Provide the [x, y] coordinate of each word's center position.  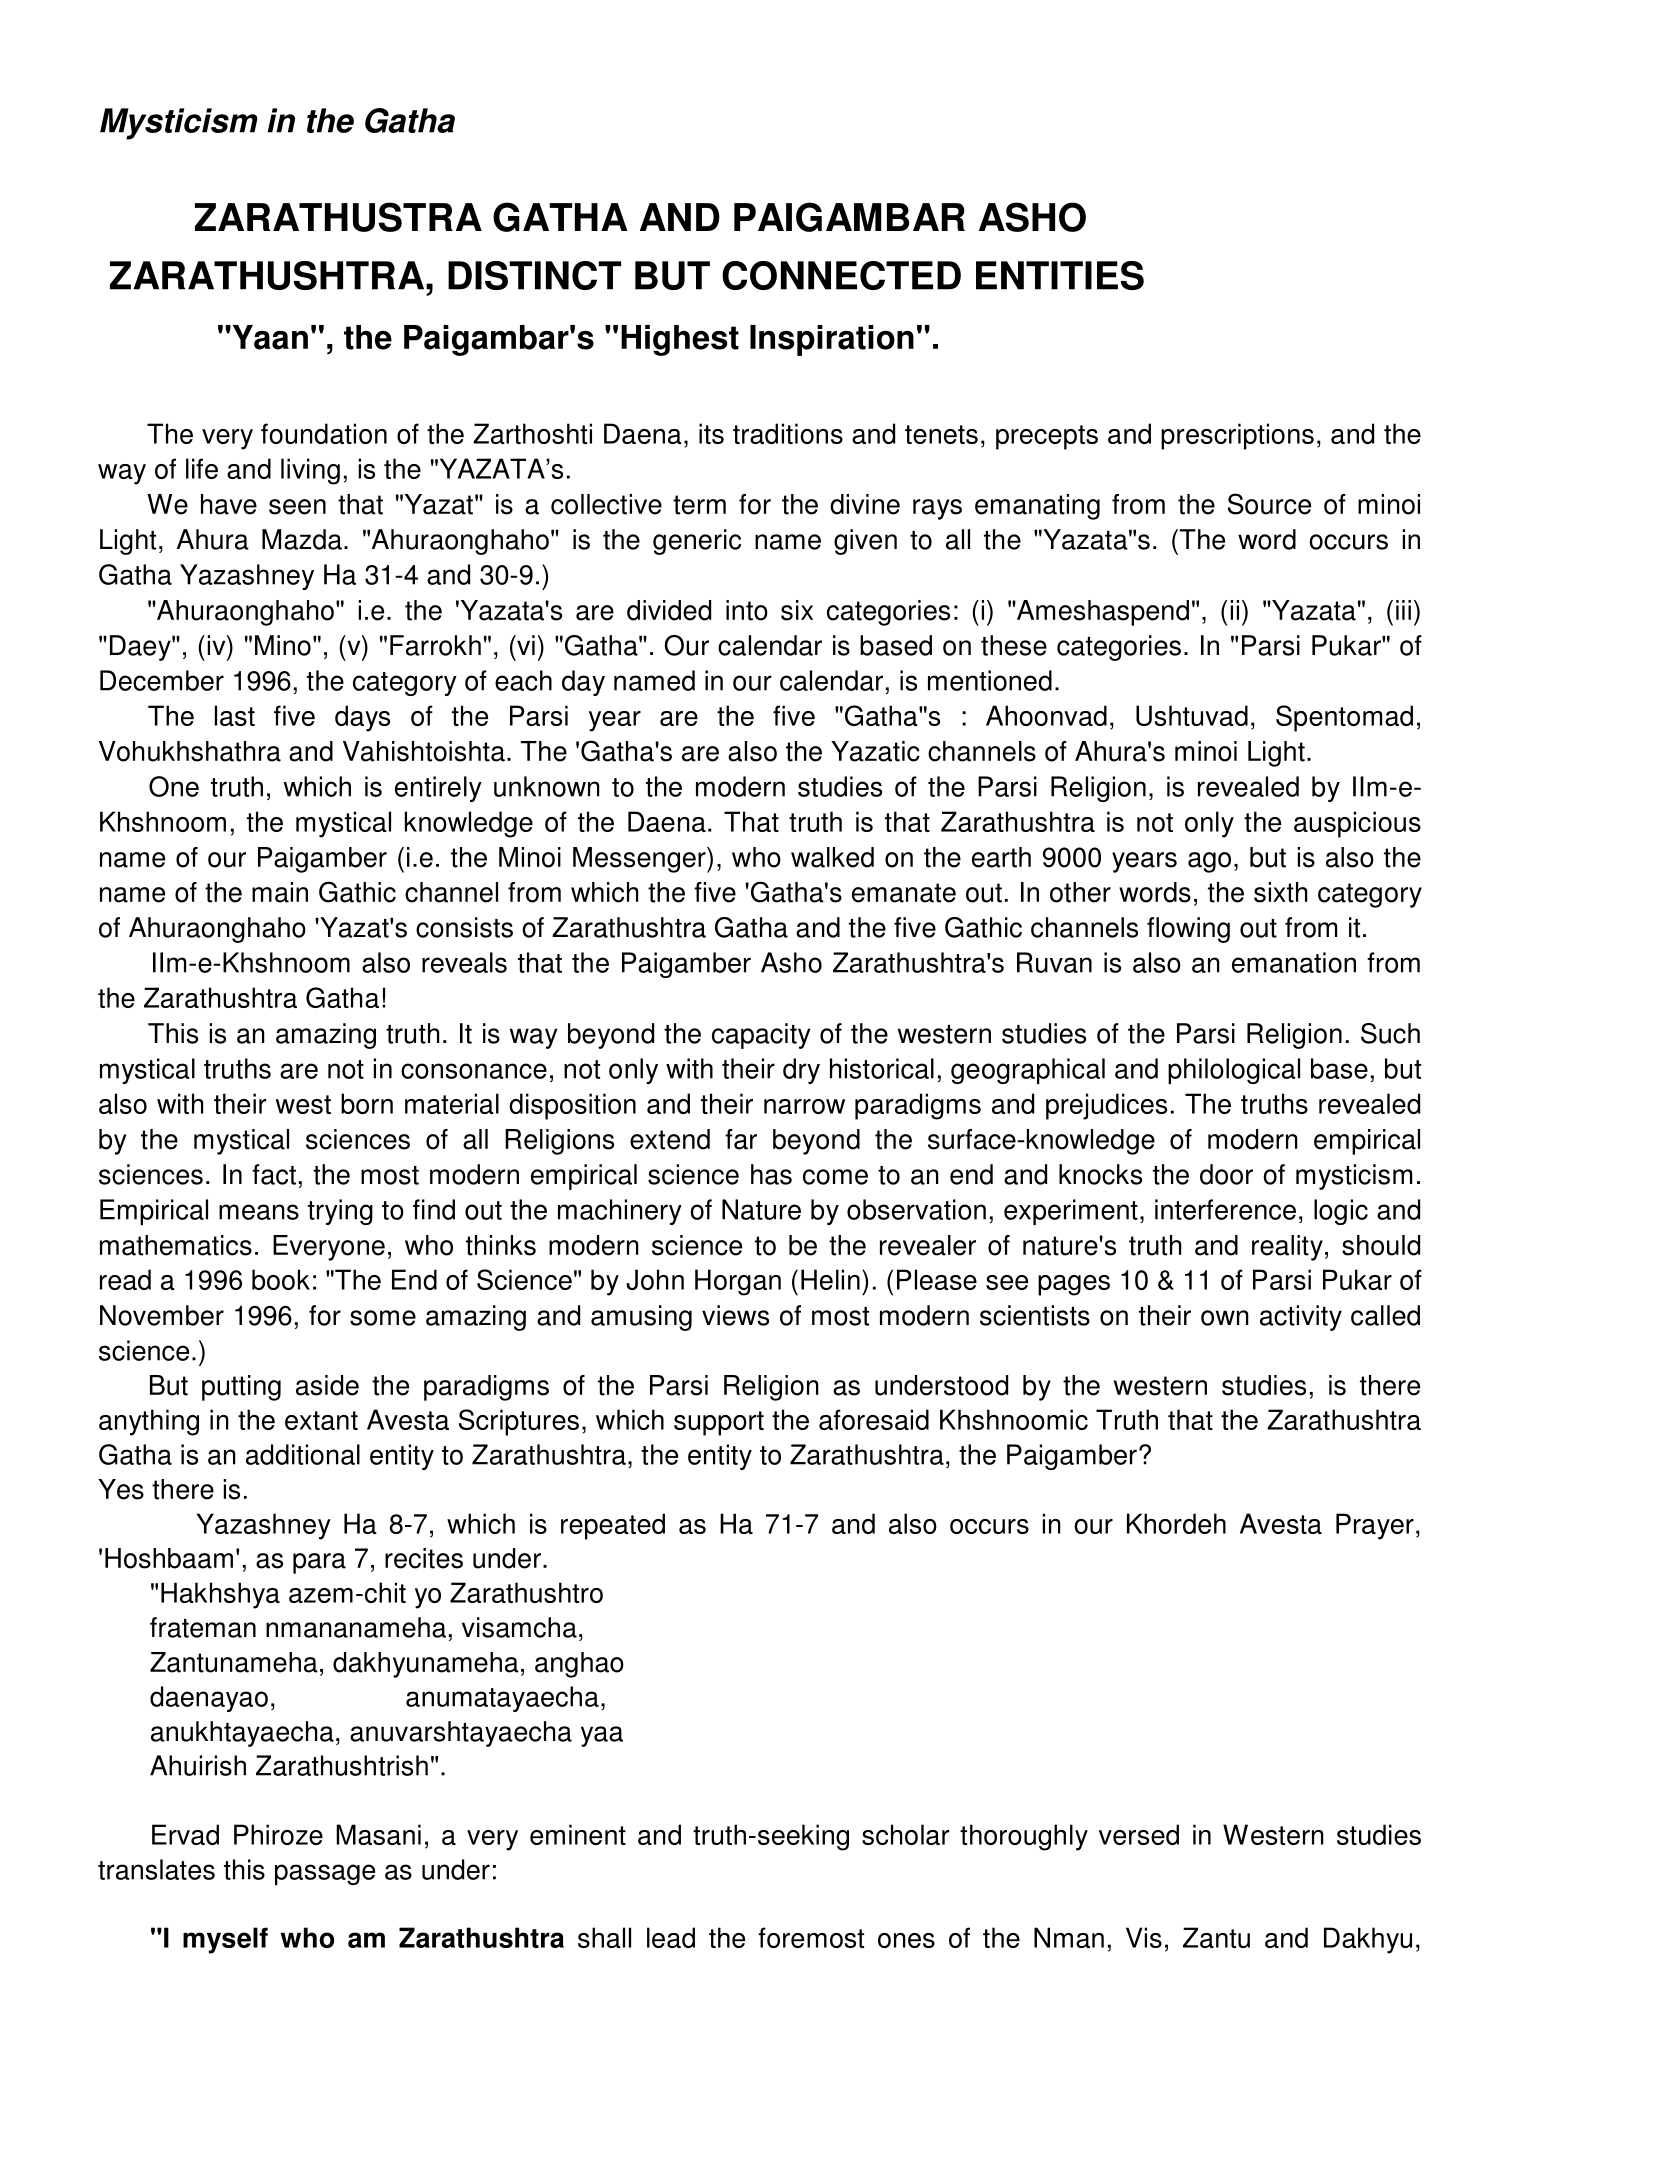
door [1226, 1174]
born [367, 1103]
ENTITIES [1060, 275]
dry [801, 1071]
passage [325, 1874]
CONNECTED [841, 275]
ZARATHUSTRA [338, 217]
